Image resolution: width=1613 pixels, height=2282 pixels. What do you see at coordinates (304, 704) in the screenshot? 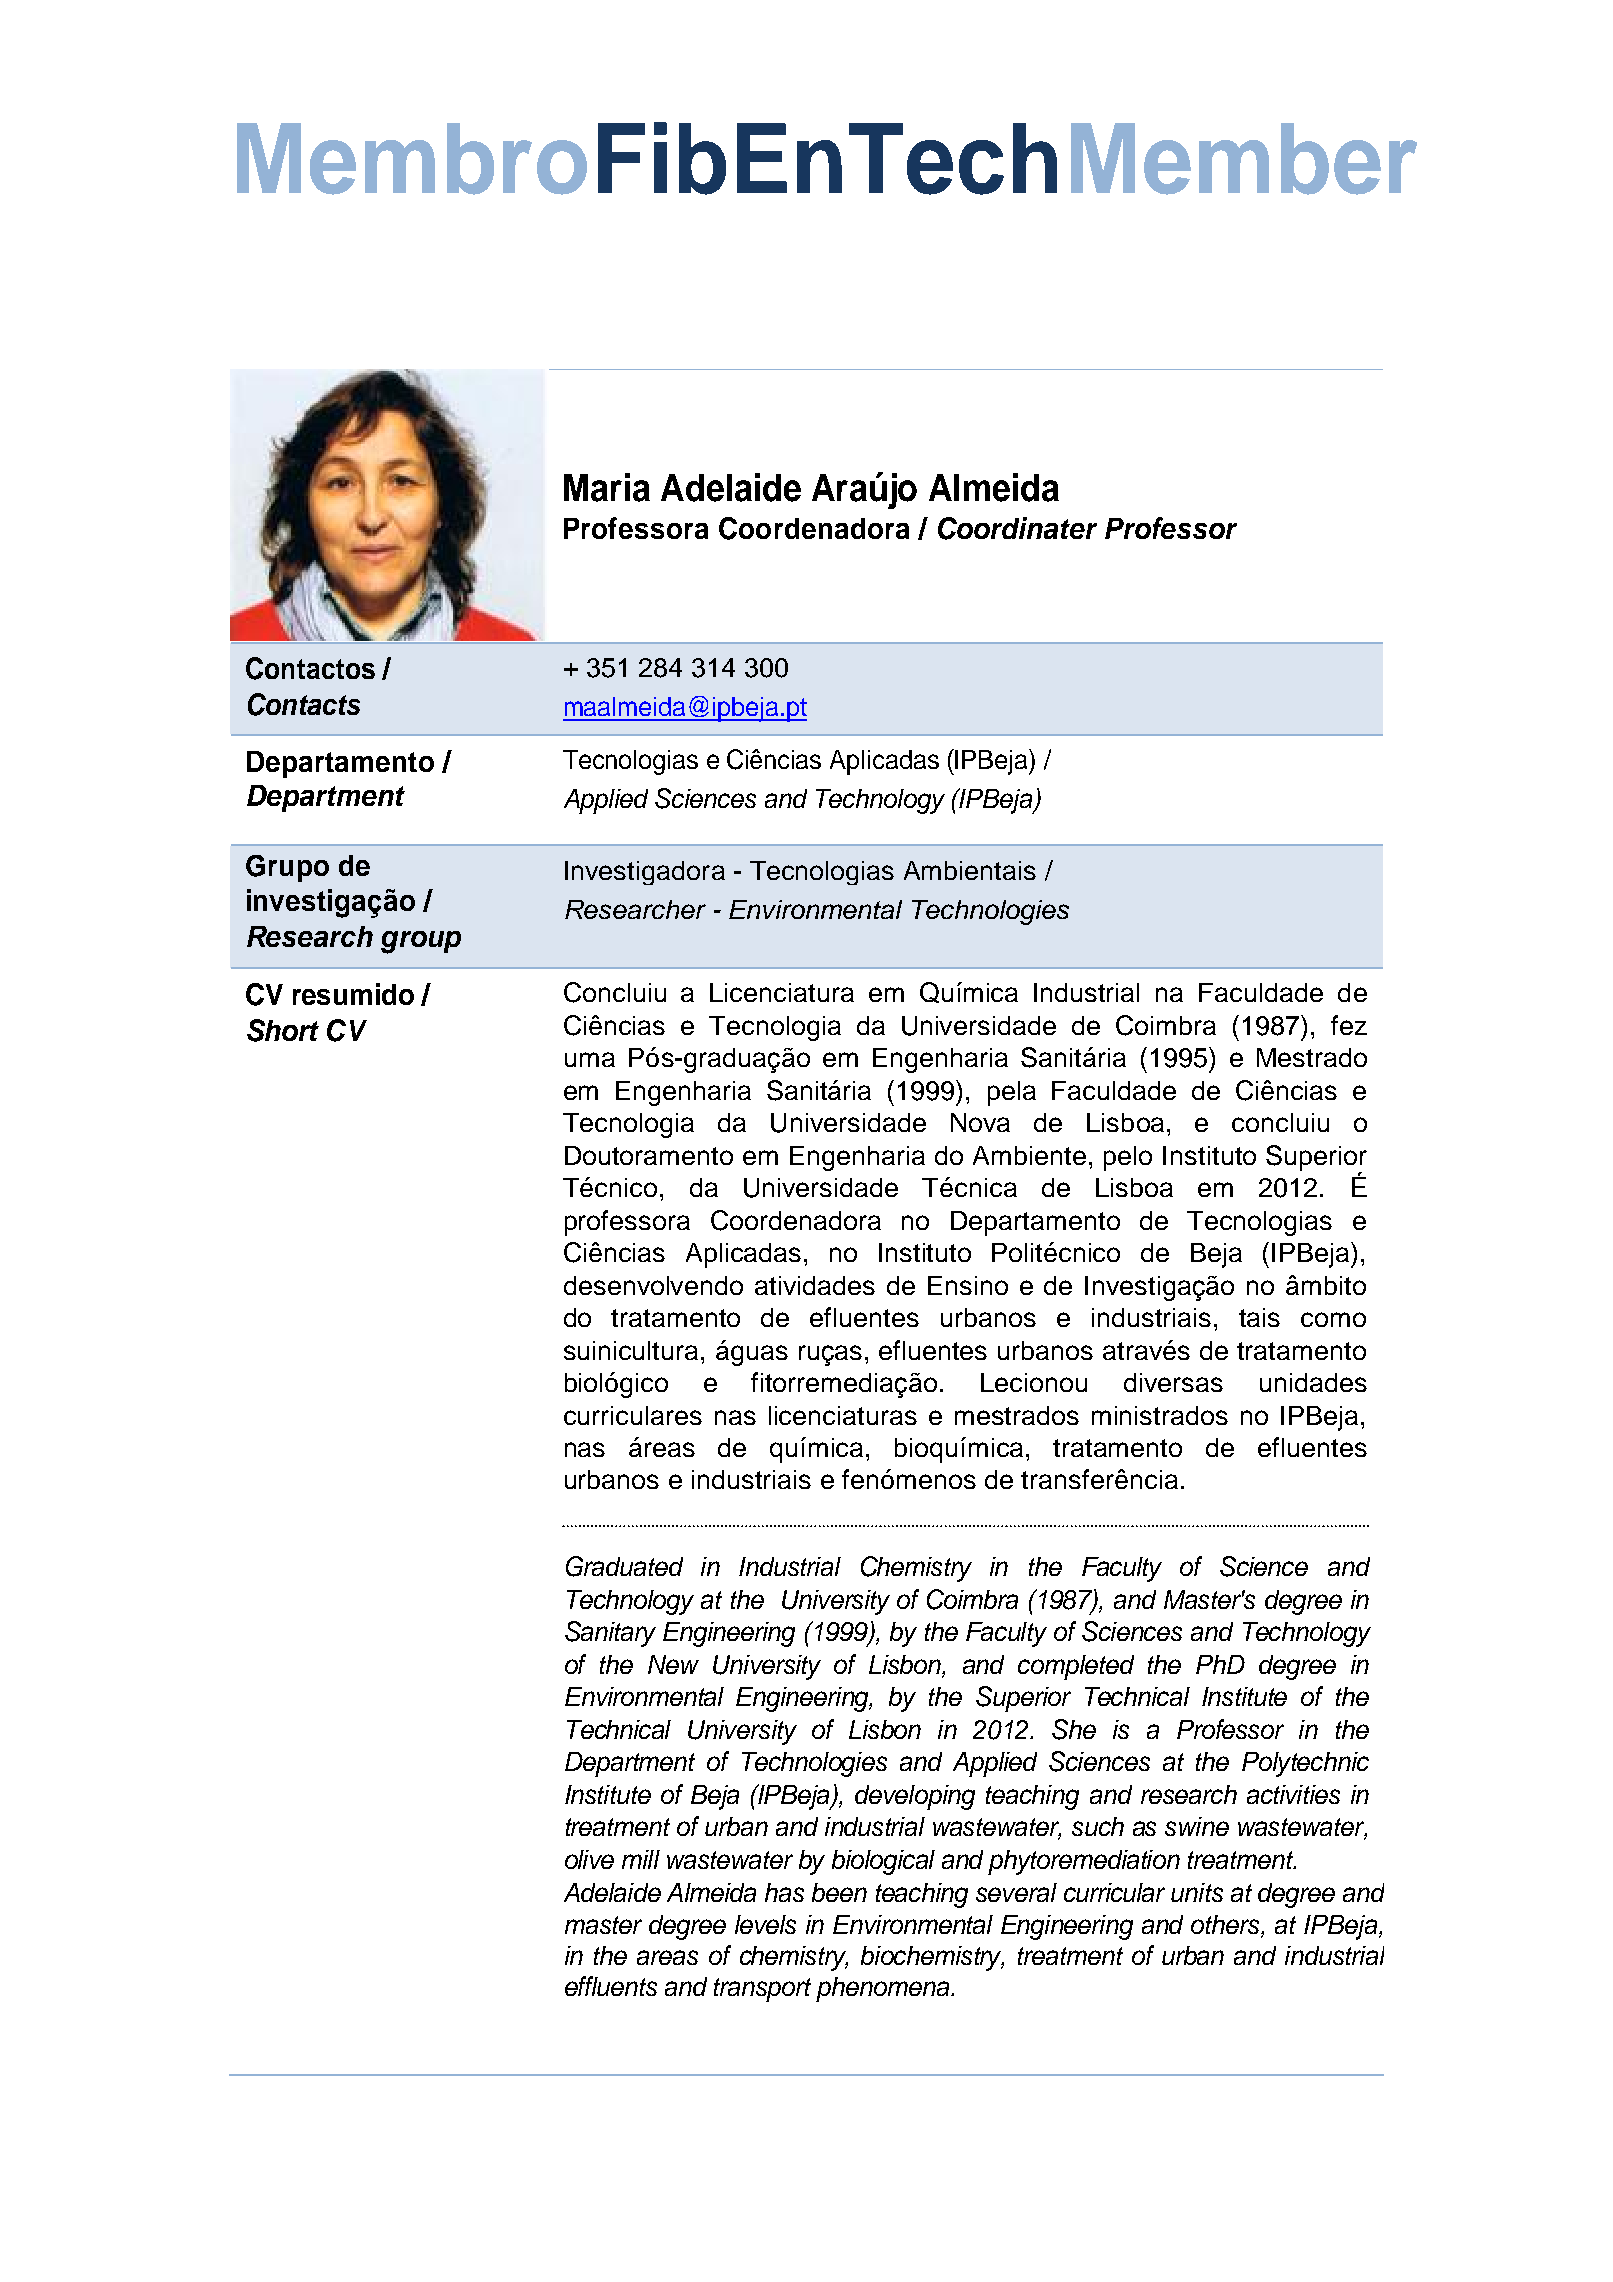
I see `Contacts` at bounding box center [304, 704].
